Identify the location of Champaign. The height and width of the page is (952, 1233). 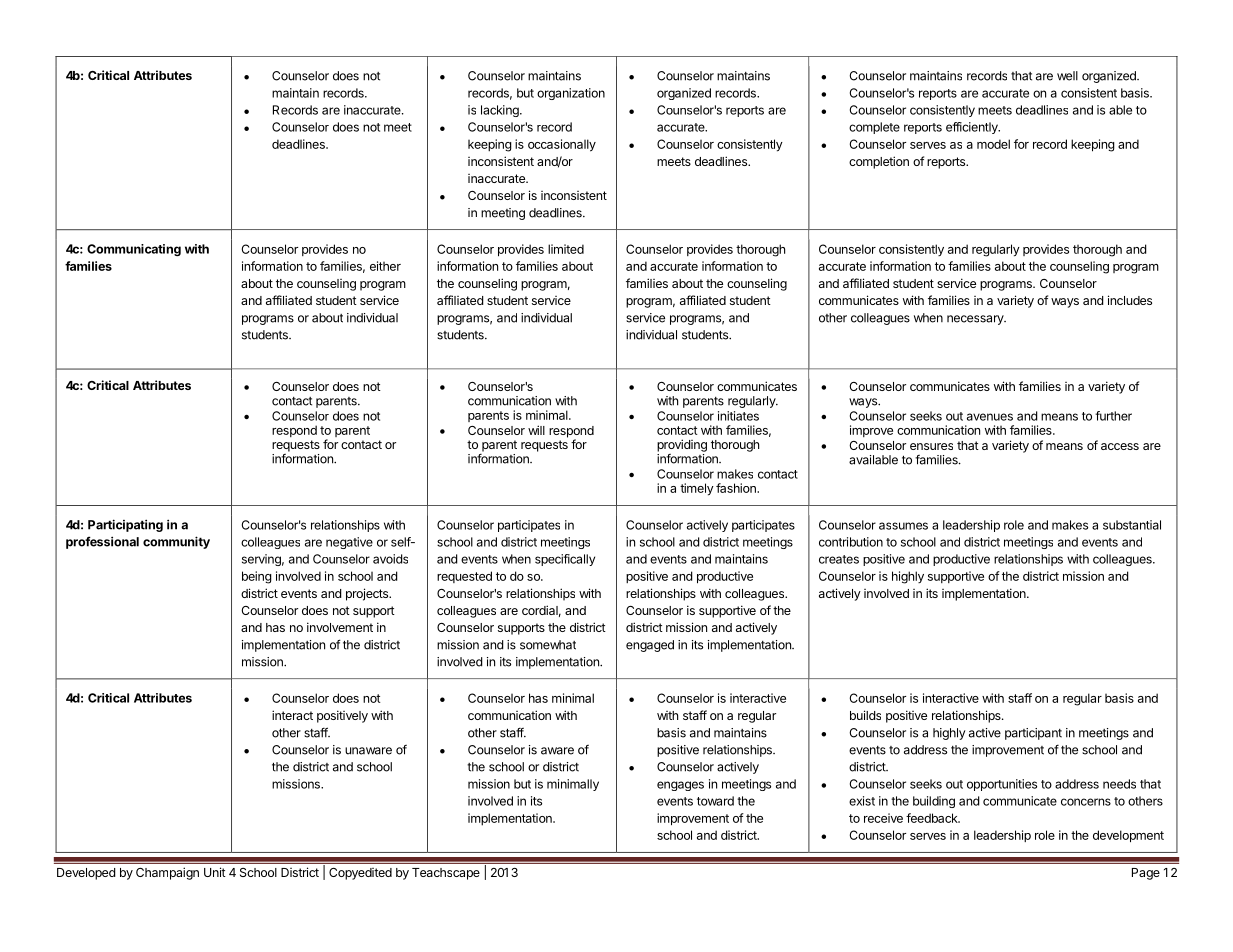
(167, 873).
